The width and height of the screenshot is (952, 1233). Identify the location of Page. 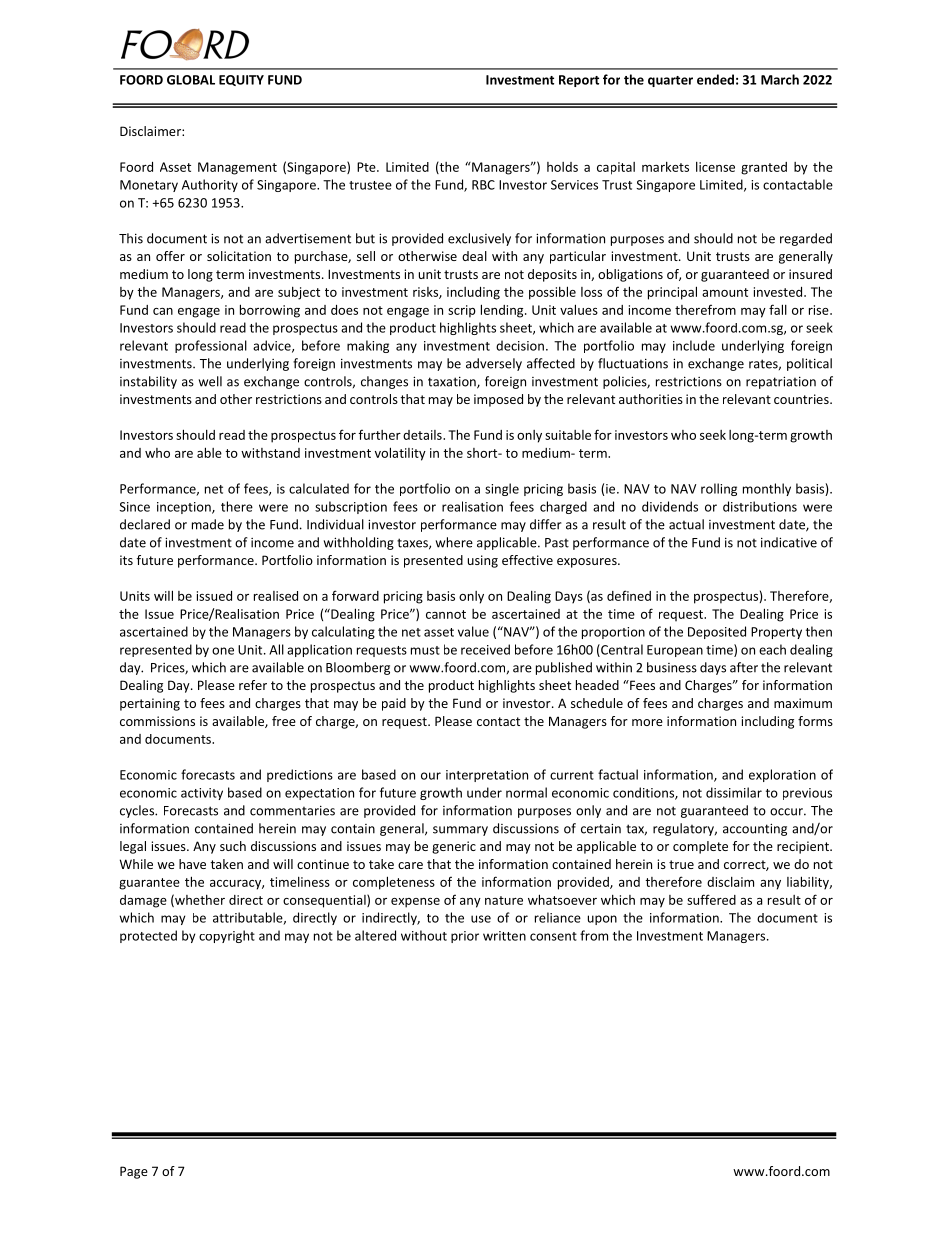
(134, 1172).
